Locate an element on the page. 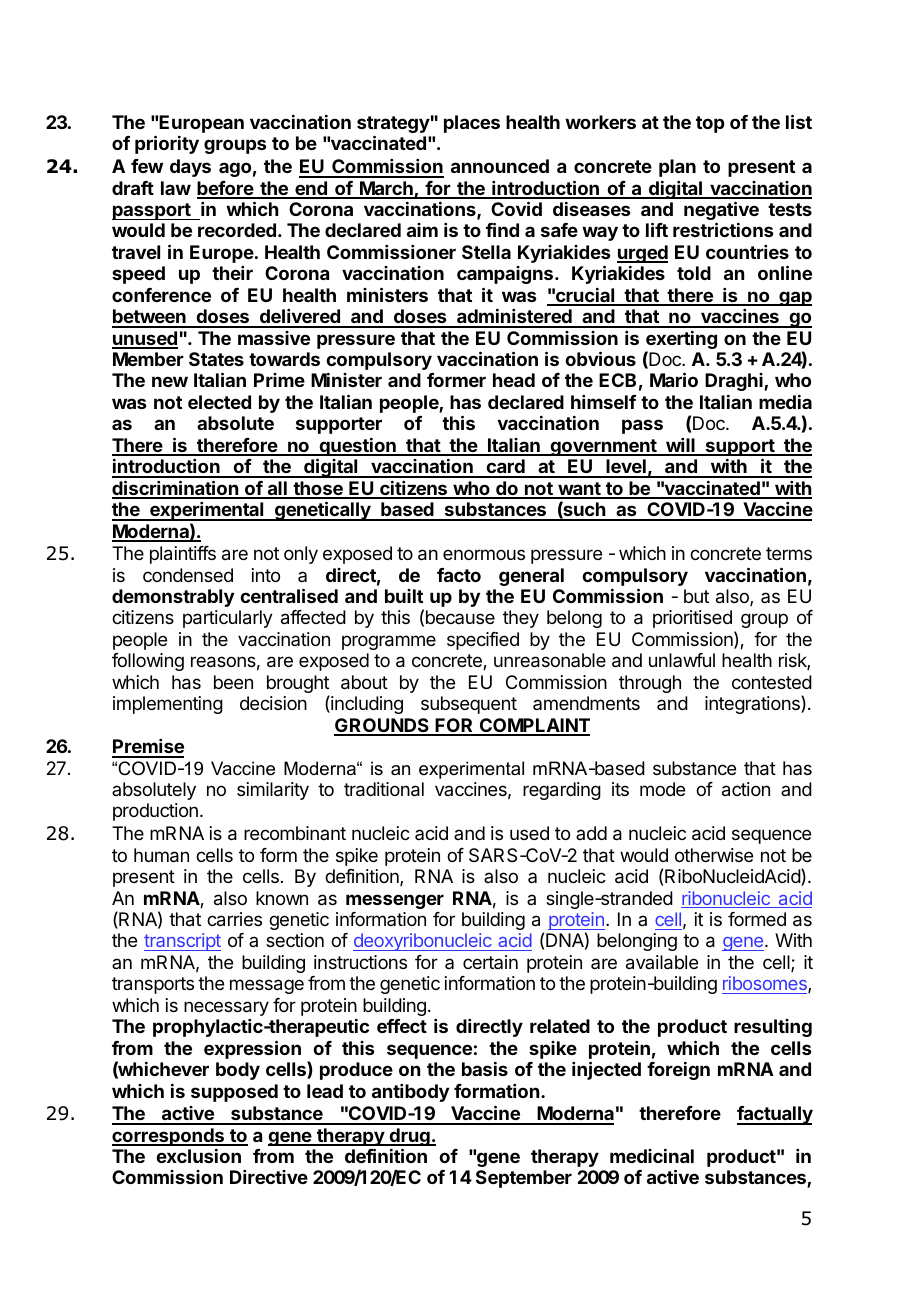 The image size is (924, 1308). particularly is located at coordinates (228, 619).
